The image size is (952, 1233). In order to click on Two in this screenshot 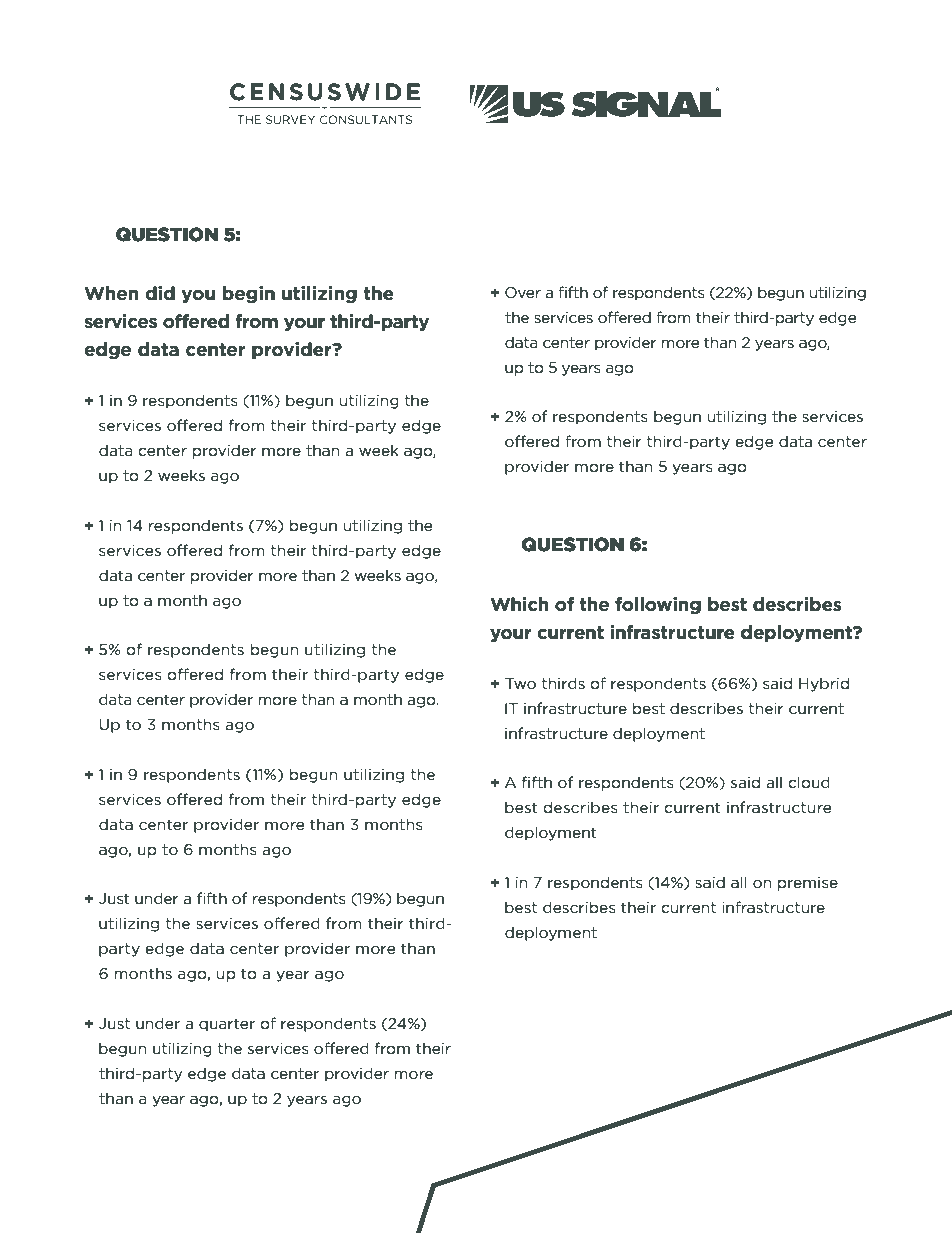, I will do `click(520, 683)`.
